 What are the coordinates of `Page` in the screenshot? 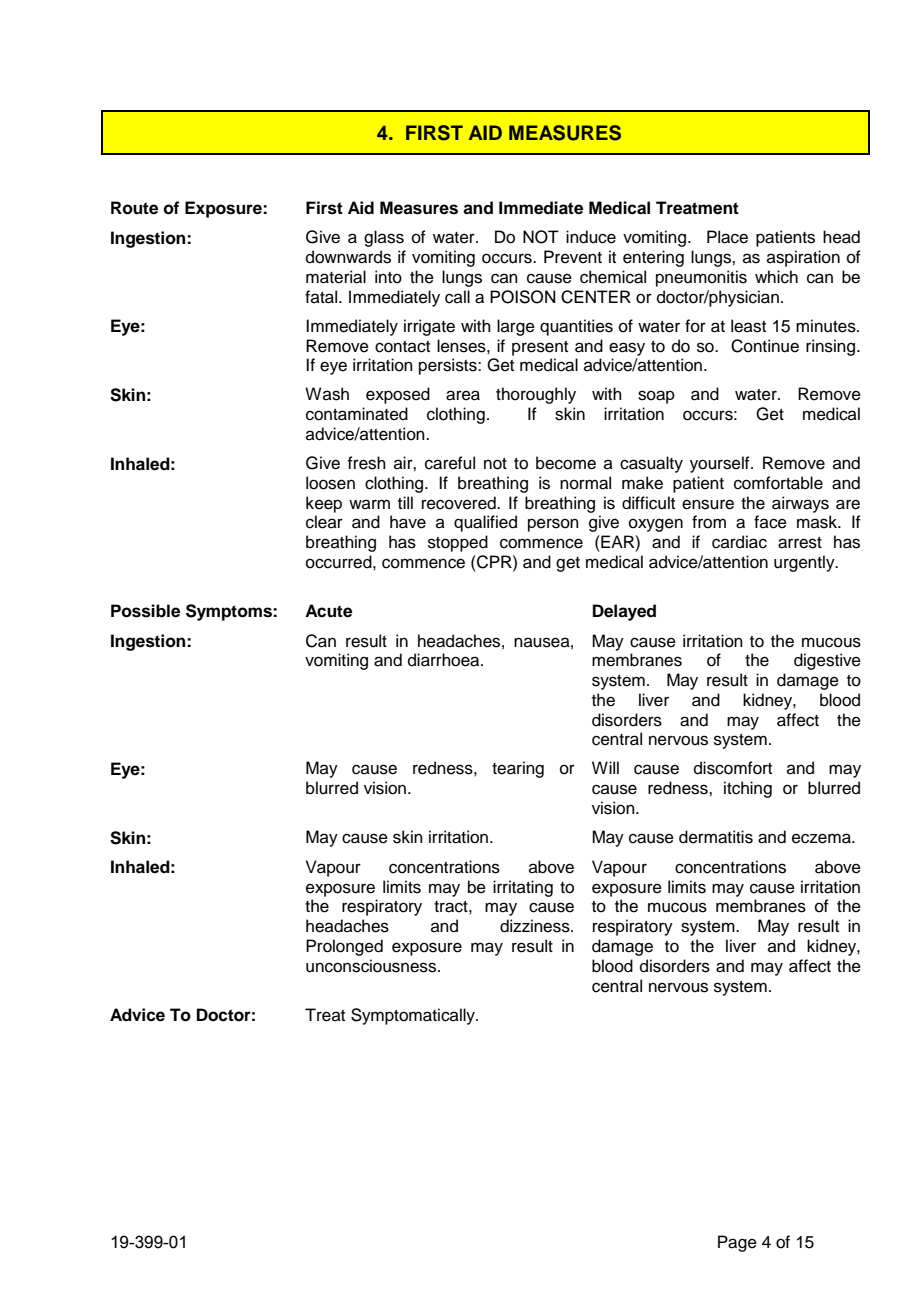 It's located at (737, 1243).
